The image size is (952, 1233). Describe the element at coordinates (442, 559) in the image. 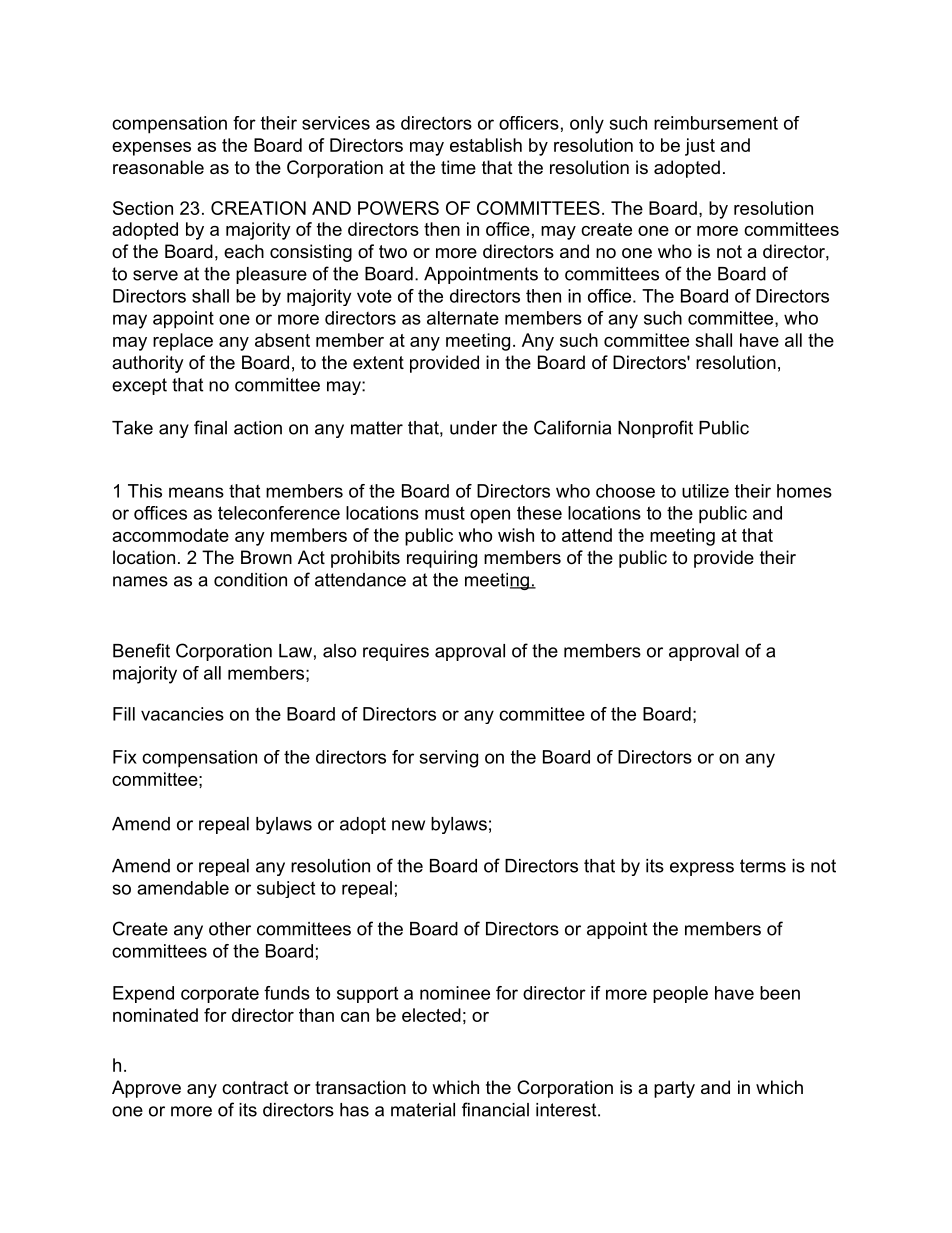

I see `requiring` at that location.
